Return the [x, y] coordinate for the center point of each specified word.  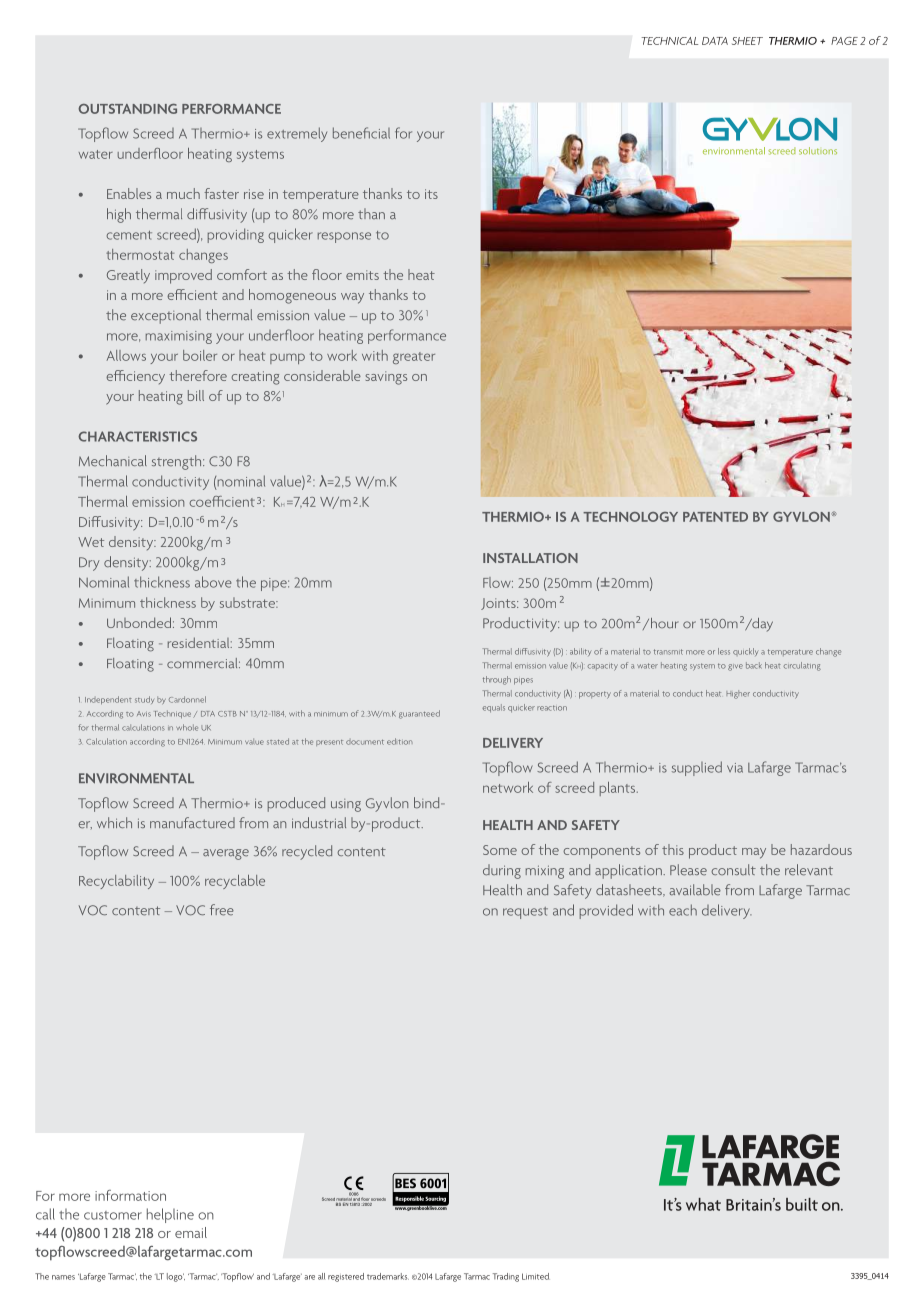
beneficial [361, 133]
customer [113, 1215]
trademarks [388, 1276]
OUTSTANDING [127, 108]
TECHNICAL [670, 41]
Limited [536, 1276]
